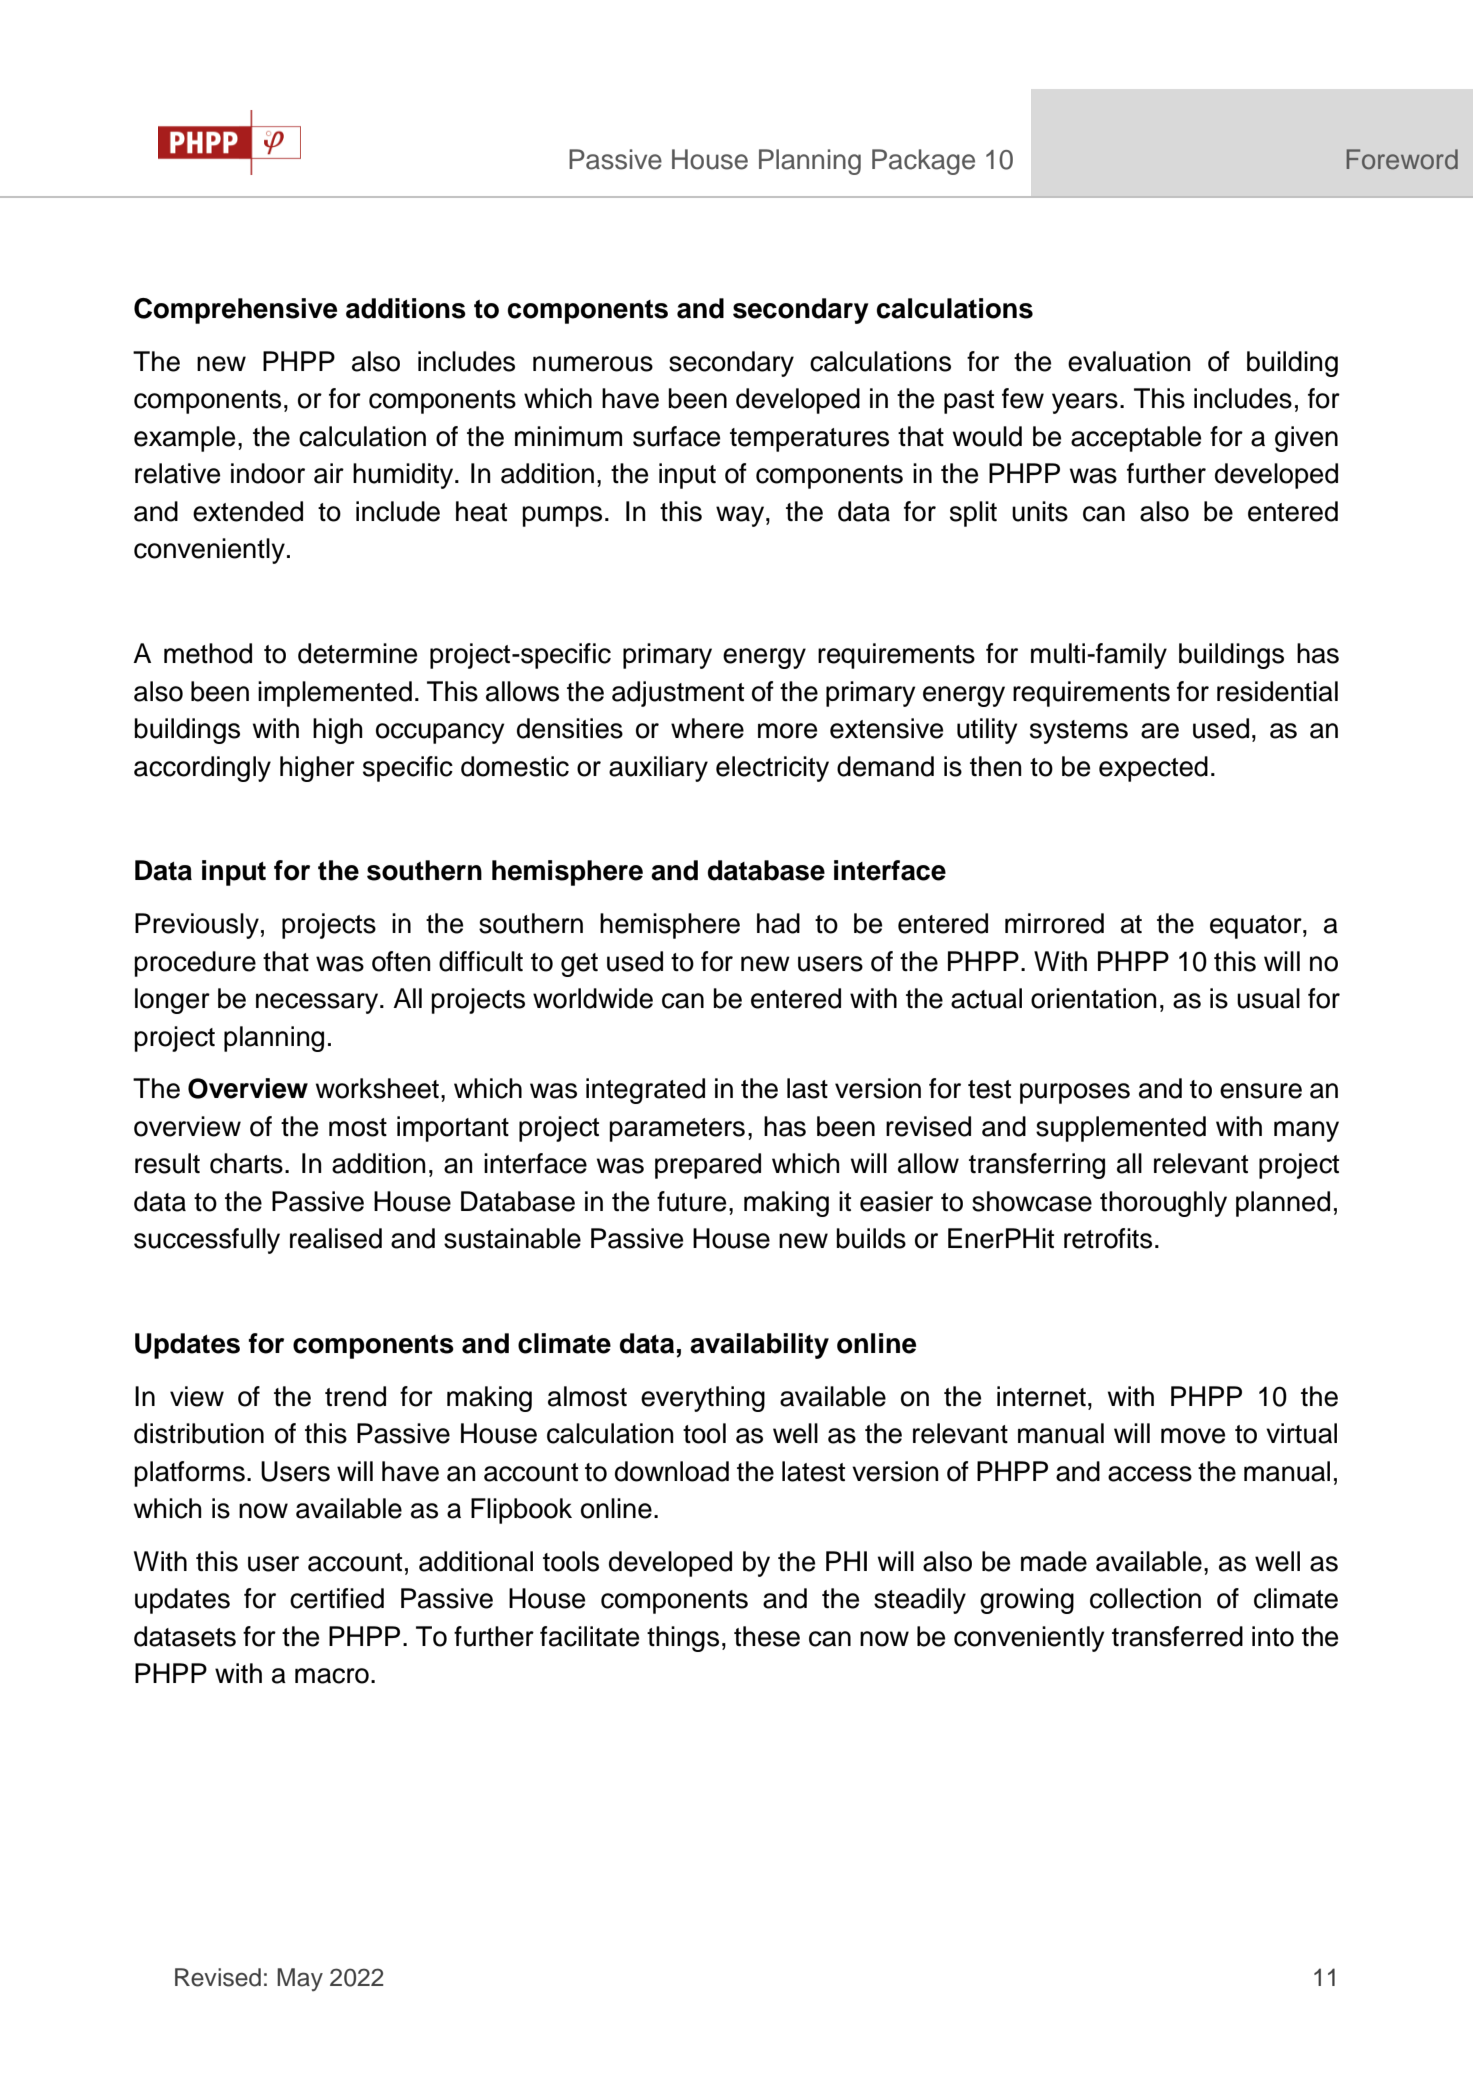 The height and width of the screenshot is (2083, 1473). I want to click on Package, so click(923, 162).
